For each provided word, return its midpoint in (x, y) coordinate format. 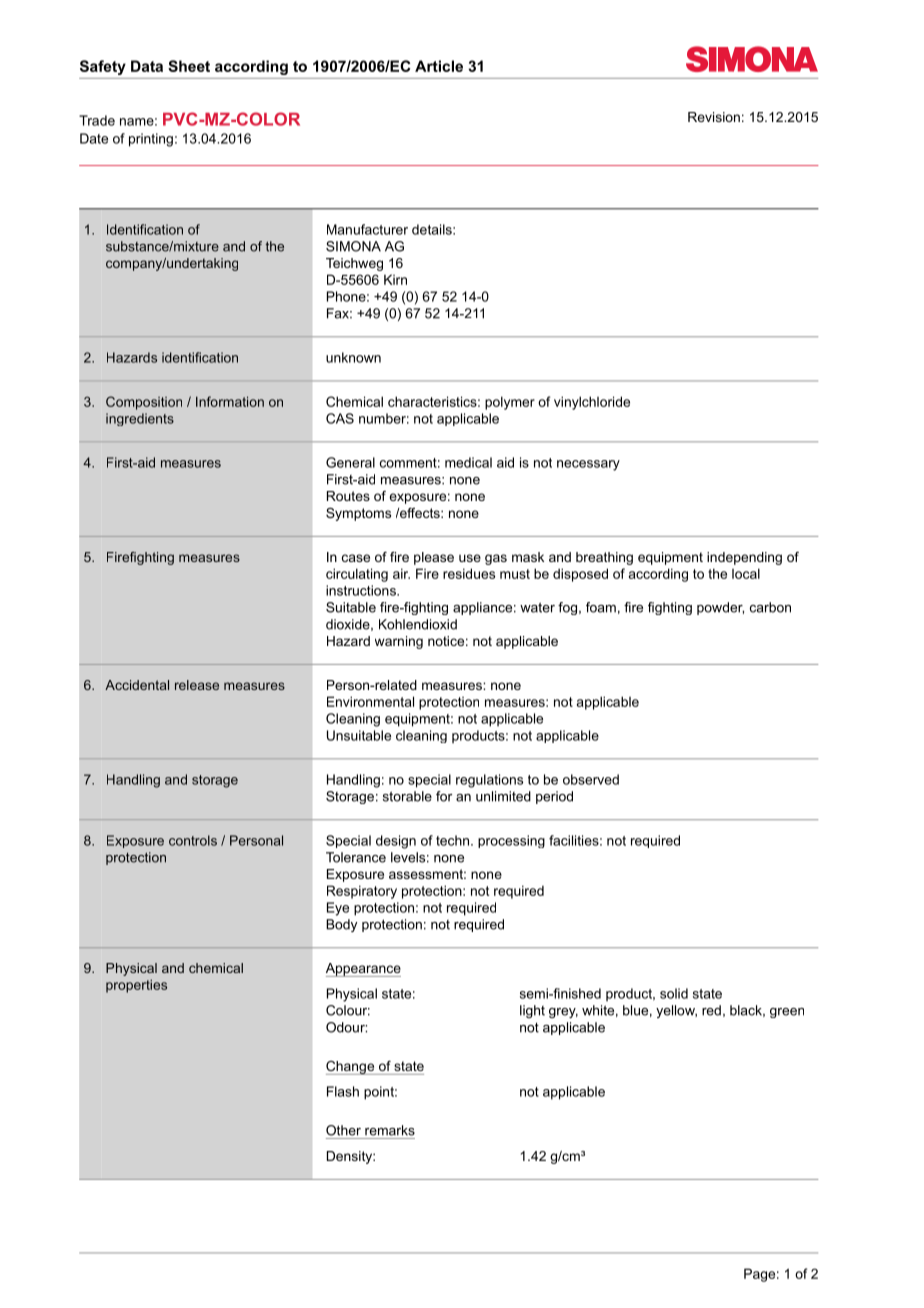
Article (439, 66)
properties (136, 986)
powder (720, 608)
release (197, 685)
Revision (714, 117)
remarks (390, 1130)
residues (469, 573)
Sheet (189, 66)
